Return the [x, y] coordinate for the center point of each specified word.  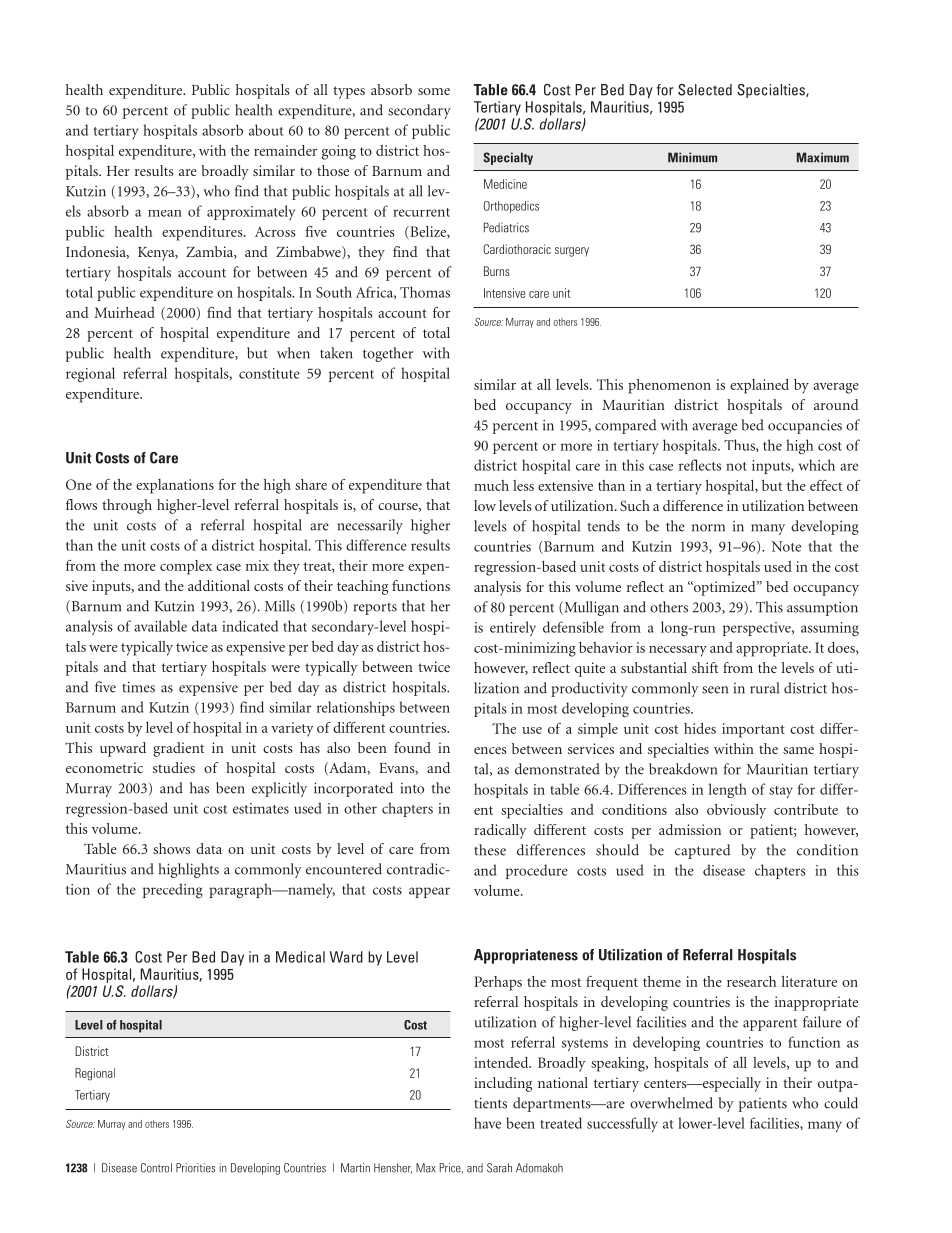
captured [703, 851]
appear [429, 892]
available [160, 626]
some [434, 91]
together [388, 354]
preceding [173, 891]
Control [156, 1168]
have [487, 1123]
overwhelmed [671, 1103]
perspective [758, 629]
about [266, 130]
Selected [705, 90]
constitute [269, 373]
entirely [513, 628]
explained [759, 386]
